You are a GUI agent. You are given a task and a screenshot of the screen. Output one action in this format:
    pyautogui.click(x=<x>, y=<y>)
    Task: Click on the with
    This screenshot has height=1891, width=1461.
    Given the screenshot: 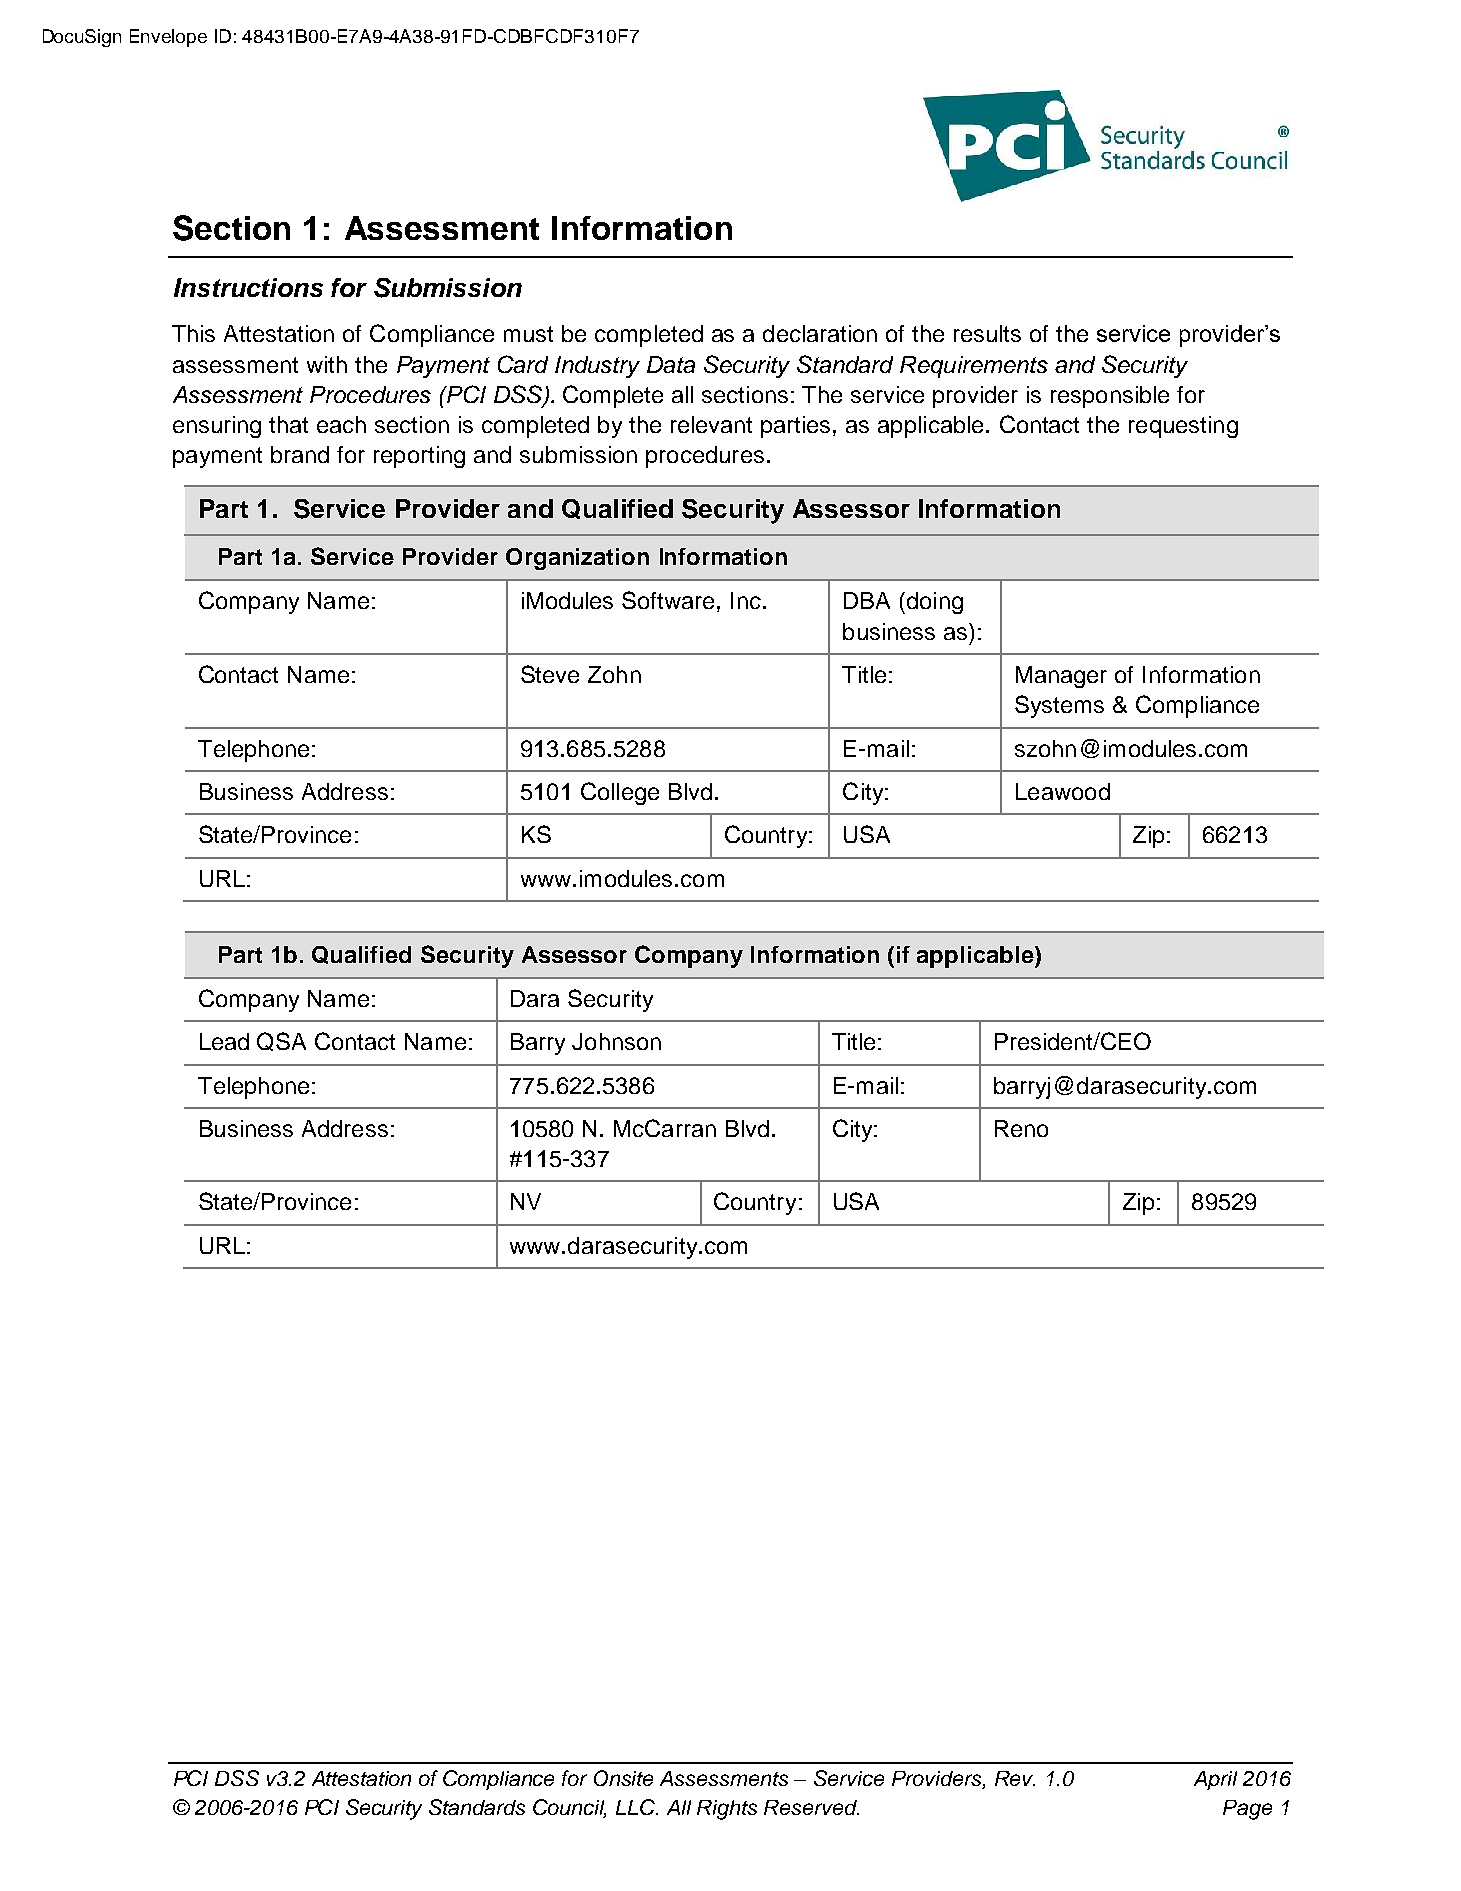 What is the action you would take?
    pyautogui.click(x=327, y=364)
